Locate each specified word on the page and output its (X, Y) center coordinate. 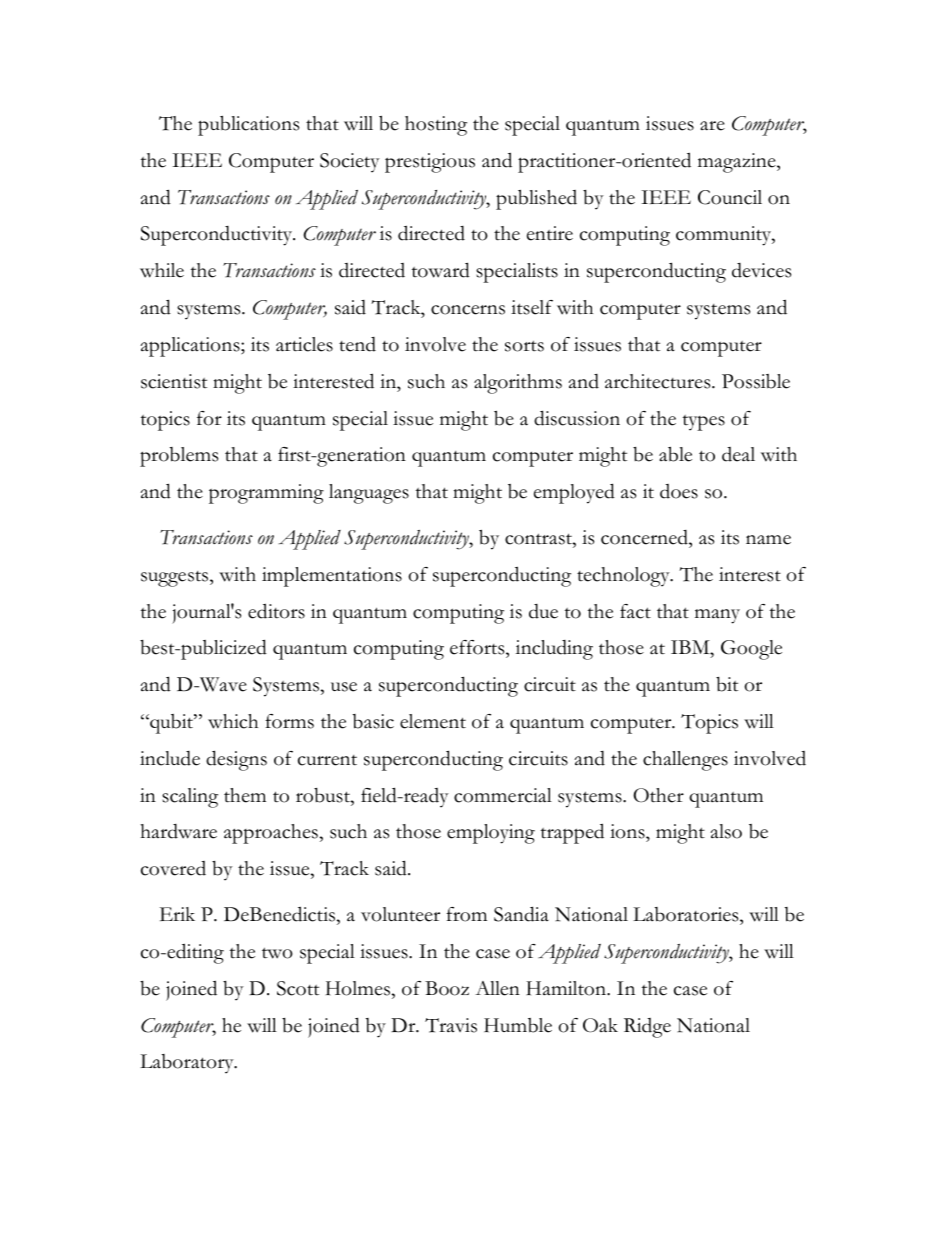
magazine (738, 163)
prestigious (430, 163)
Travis (451, 1025)
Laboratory (188, 1064)
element (433, 721)
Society (350, 163)
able (675, 454)
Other (658, 795)
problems (179, 457)
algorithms (518, 384)
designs (236, 760)
